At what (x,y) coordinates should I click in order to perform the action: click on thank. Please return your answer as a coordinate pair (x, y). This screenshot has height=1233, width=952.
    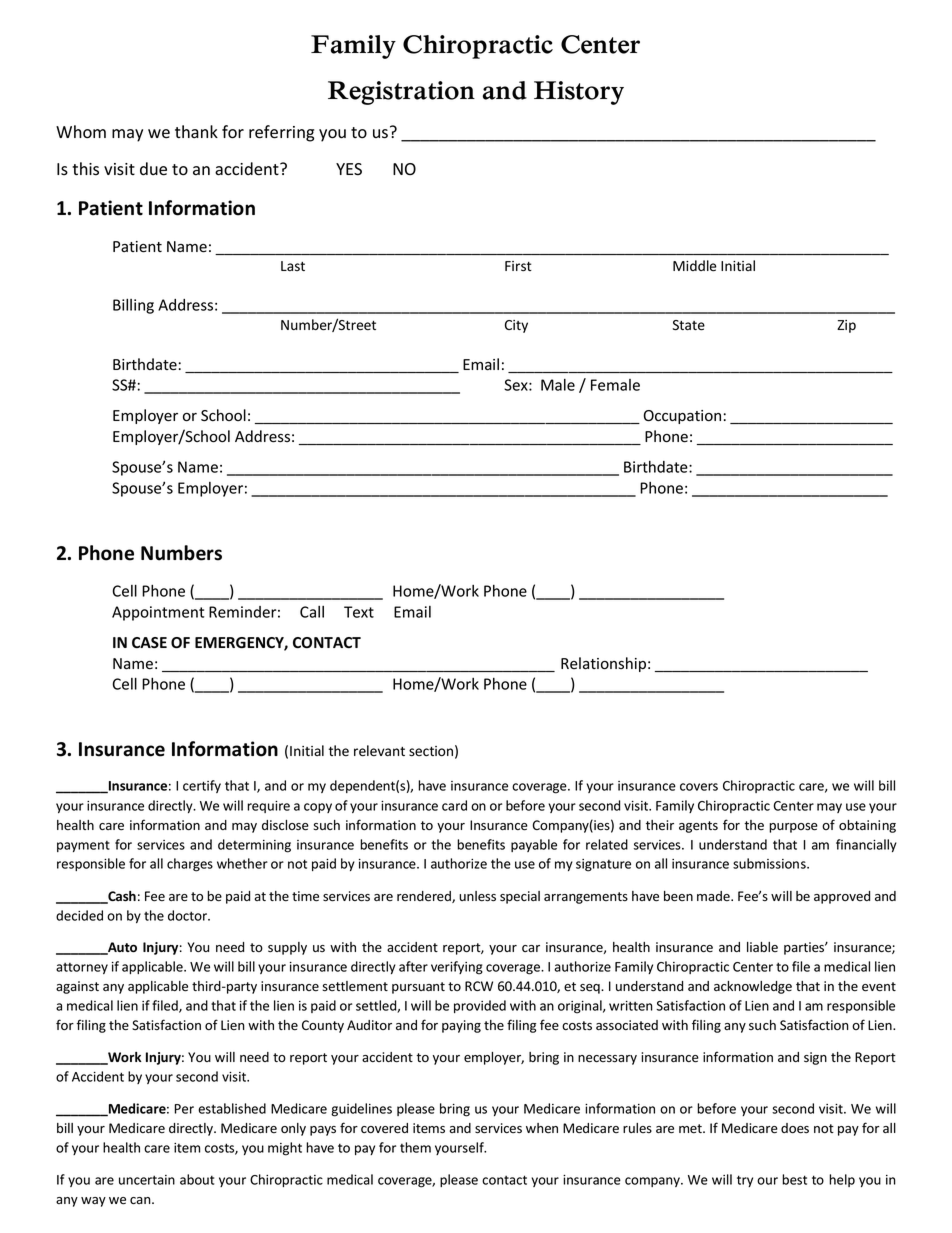
    Looking at the image, I should click on (196, 132).
